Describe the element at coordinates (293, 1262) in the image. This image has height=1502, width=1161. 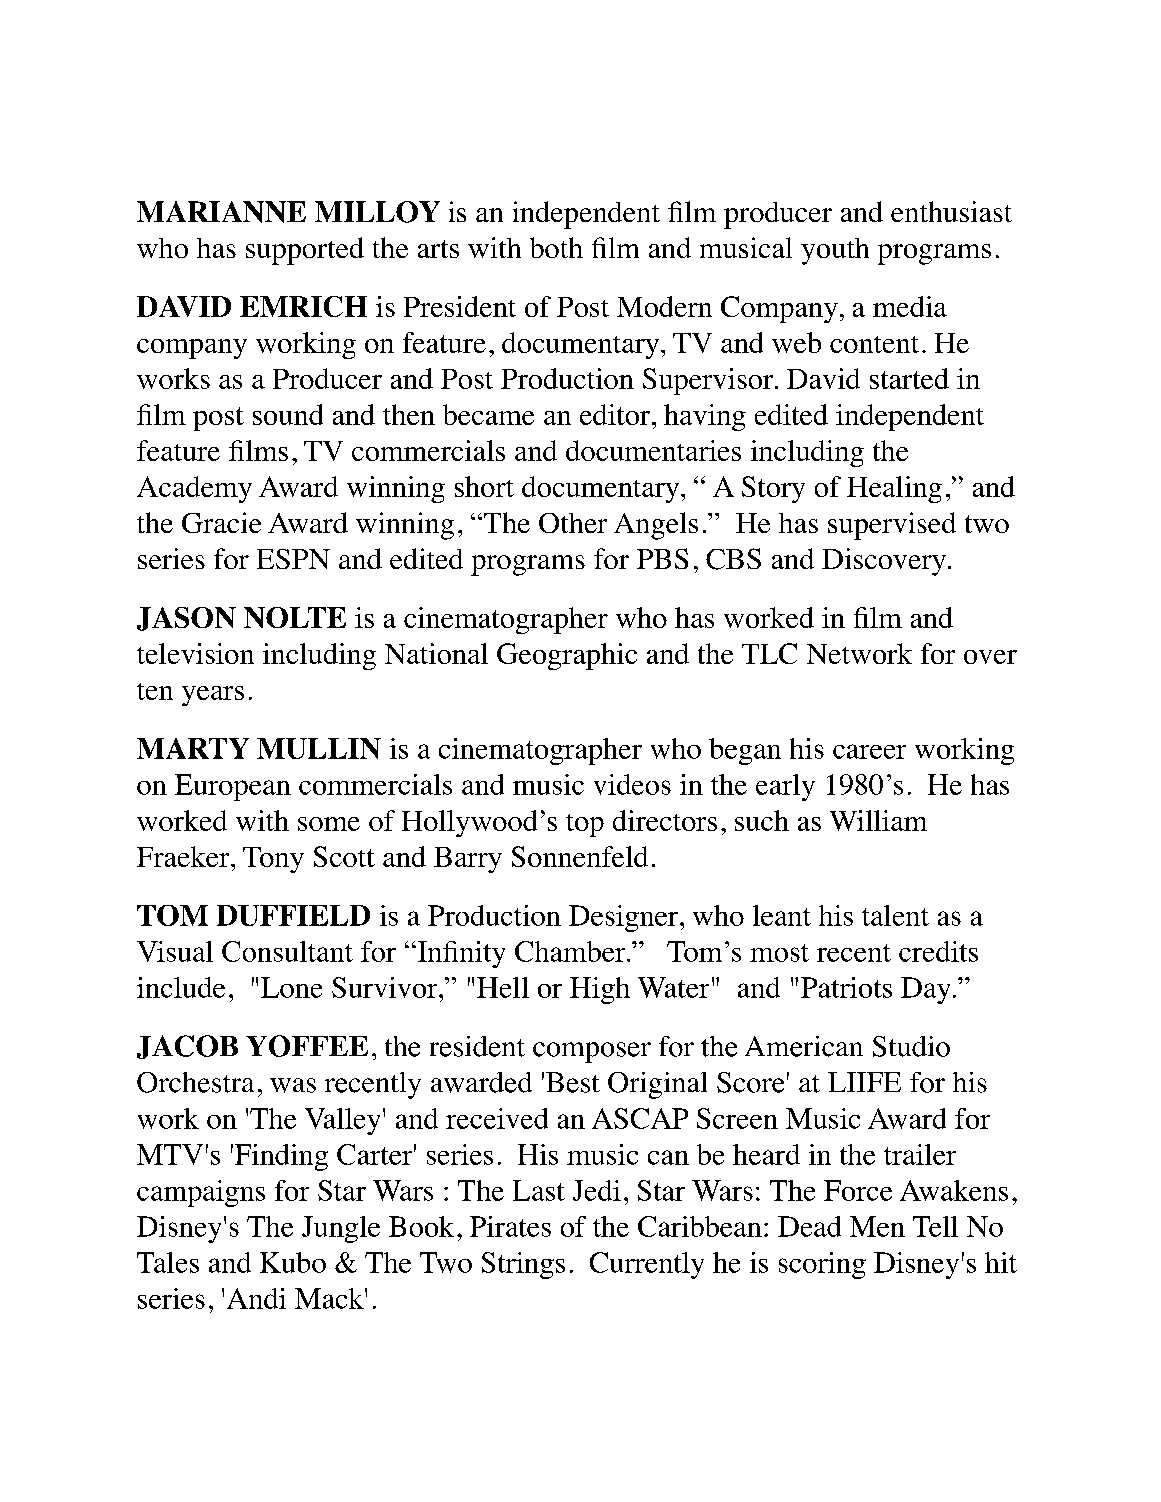
I see `Kubo` at that location.
